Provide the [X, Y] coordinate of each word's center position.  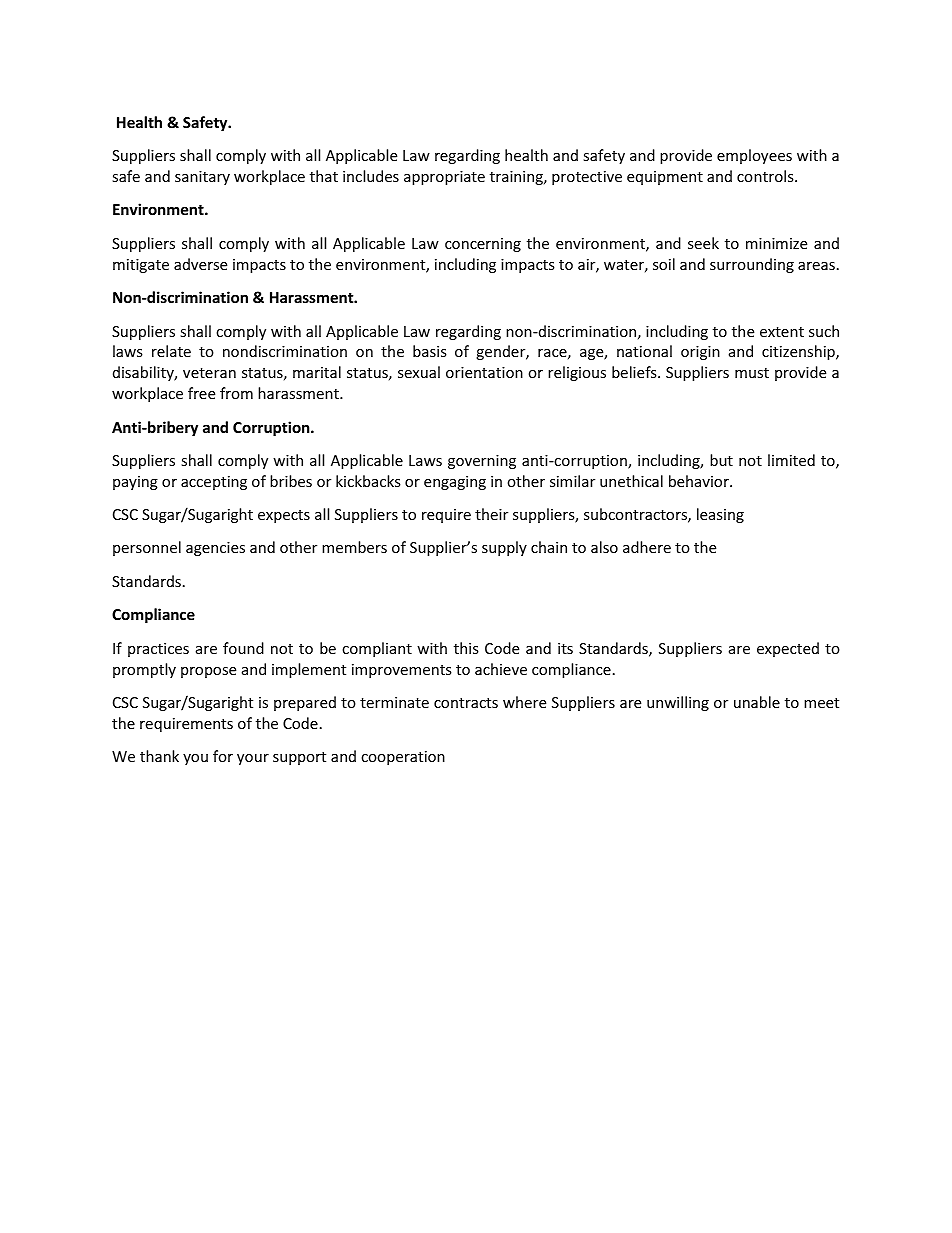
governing [482, 462]
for [223, 756]
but [721, 460]
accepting [214, 483]
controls [766, 176]
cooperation [403, 758]
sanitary [202, 178]
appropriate [444, 178]
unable [757, 702]
